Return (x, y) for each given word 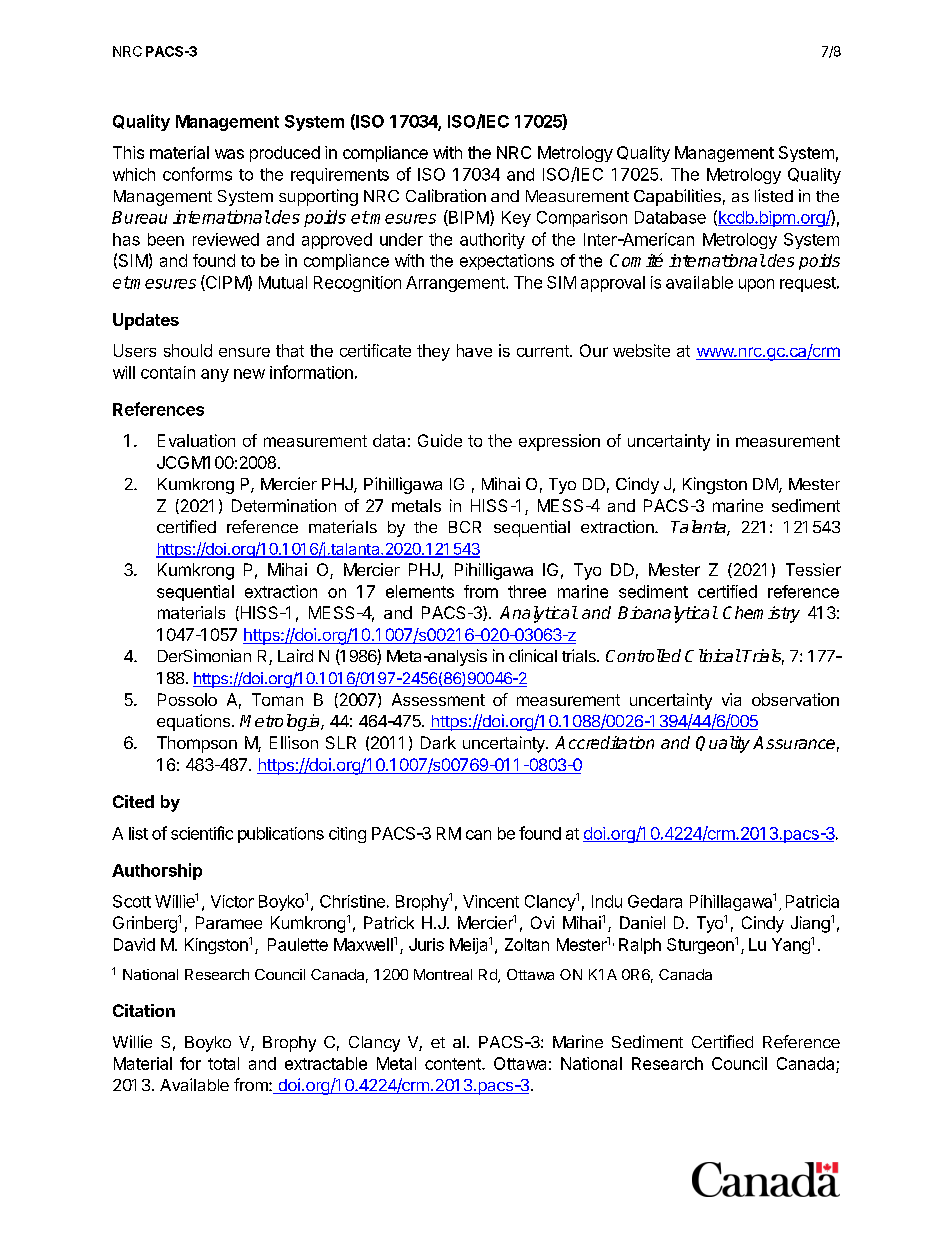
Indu (607, 901)
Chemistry (761, 614)
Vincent (491, 901)
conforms (197, 174)
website (641, 350)
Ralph (640, 946)
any (215, 375)
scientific (202, 833)
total (223, 1063)
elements (420, 591)
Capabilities (677, 197)
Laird (295, 655)
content (454, 1064)
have (474, 350)
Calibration (446, 195)
